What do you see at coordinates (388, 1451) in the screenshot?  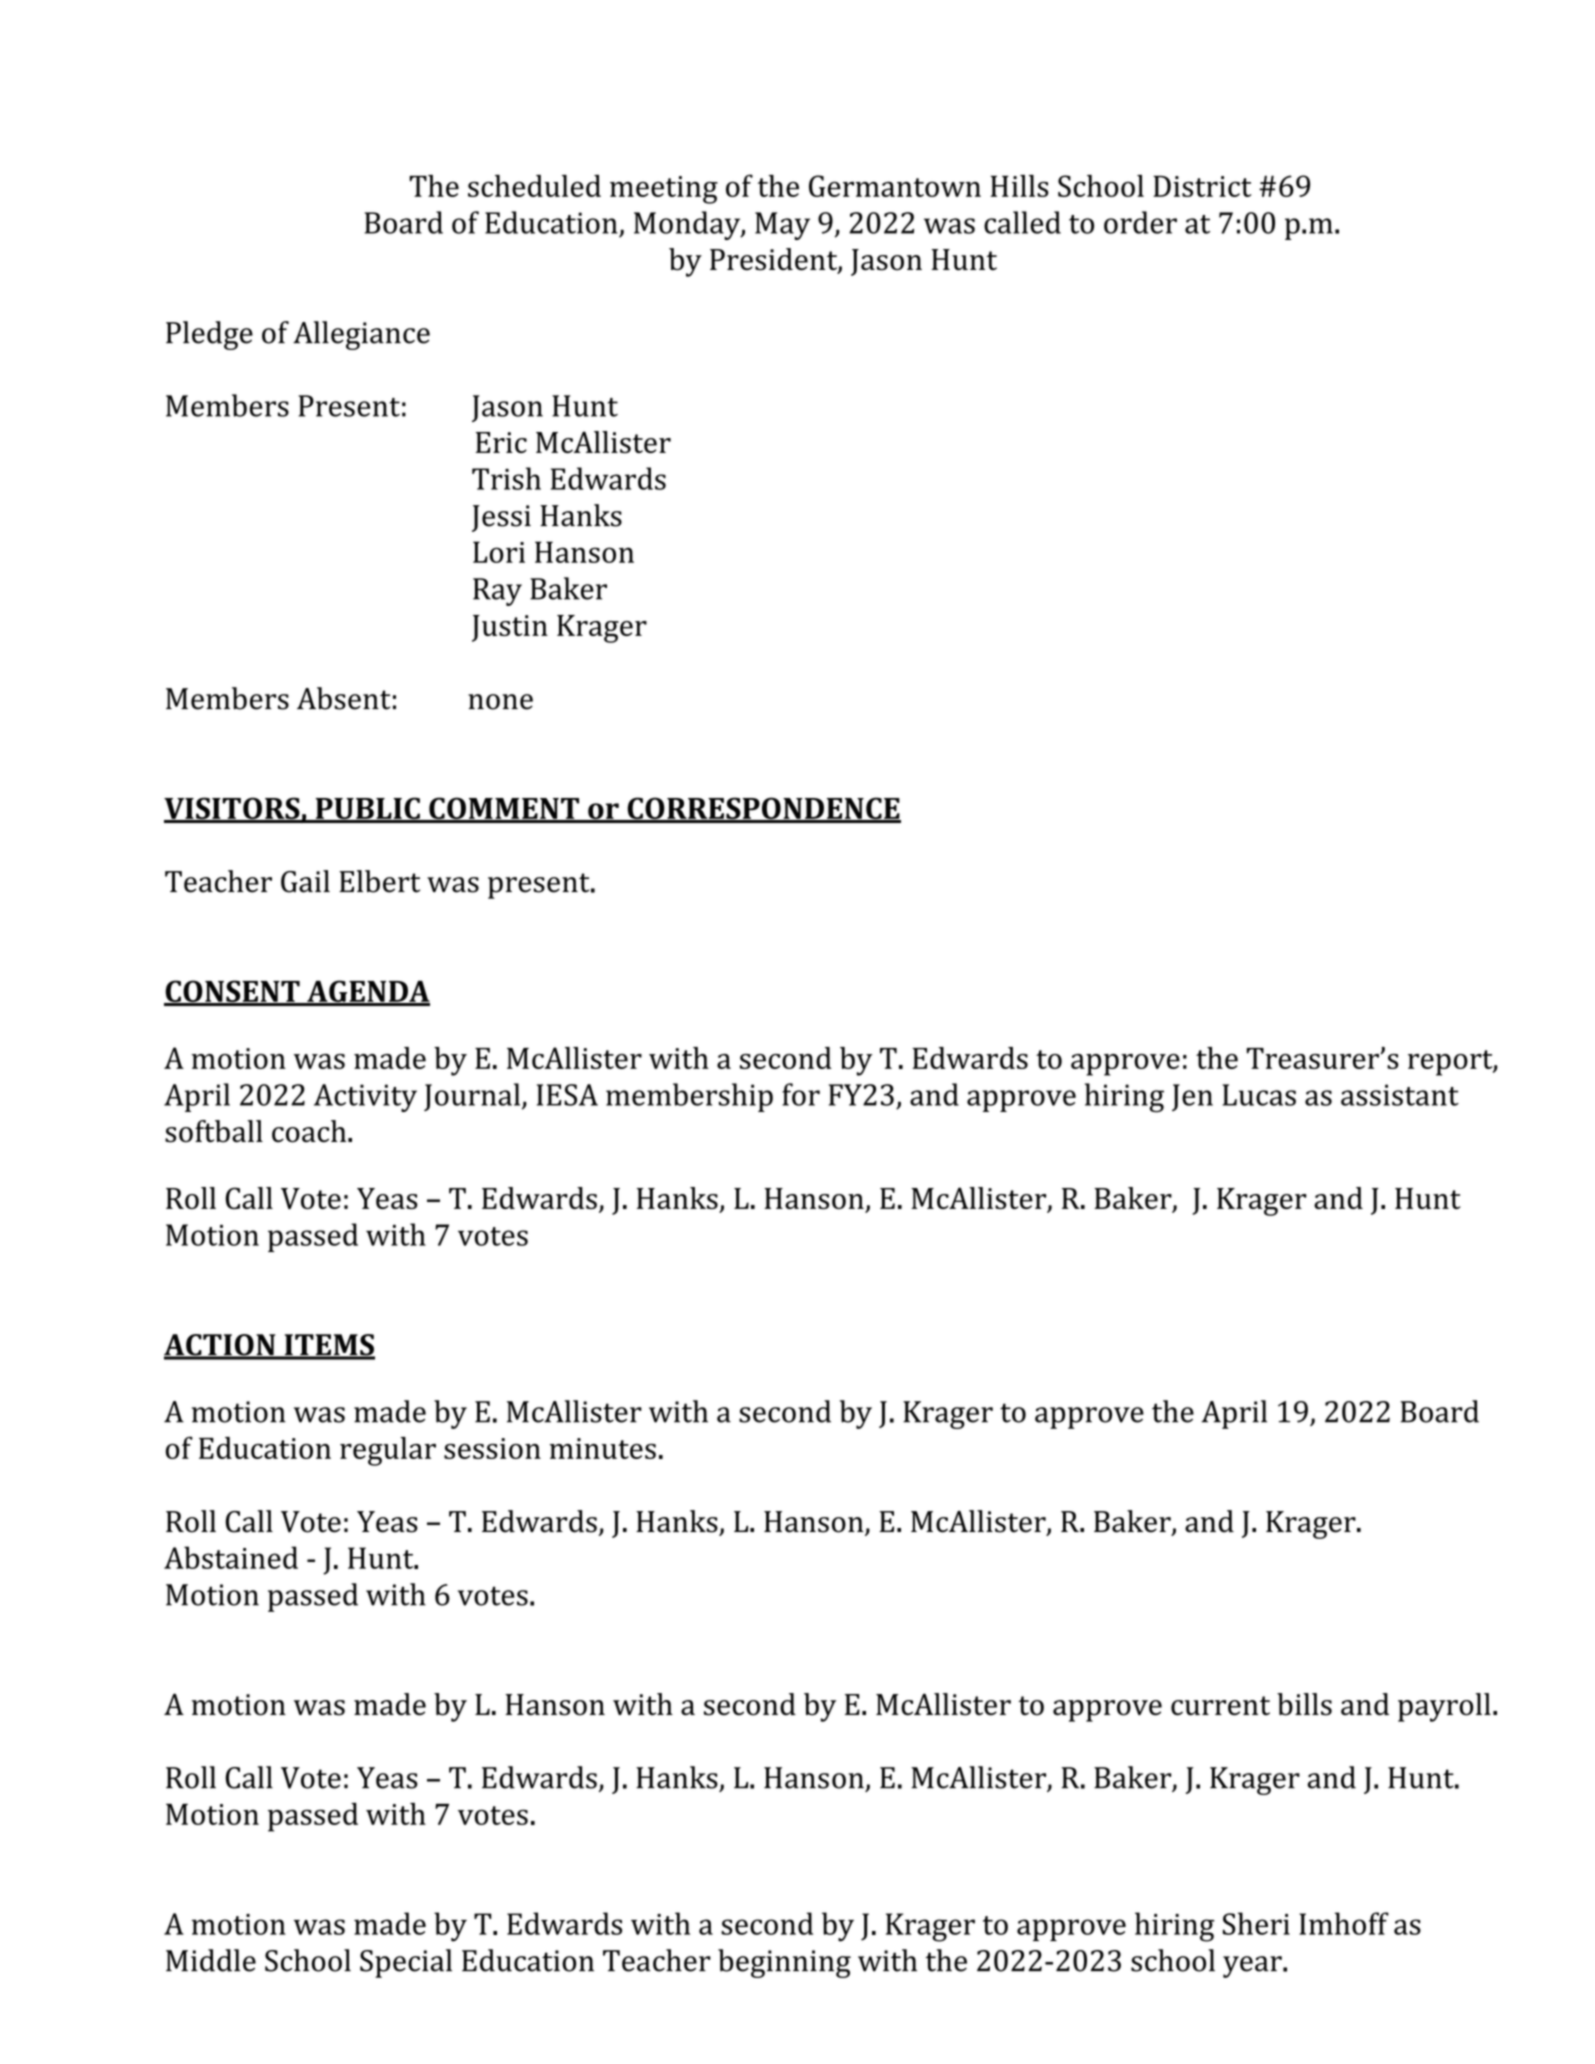 I see `regular` at bounding box center [388, 1451].
